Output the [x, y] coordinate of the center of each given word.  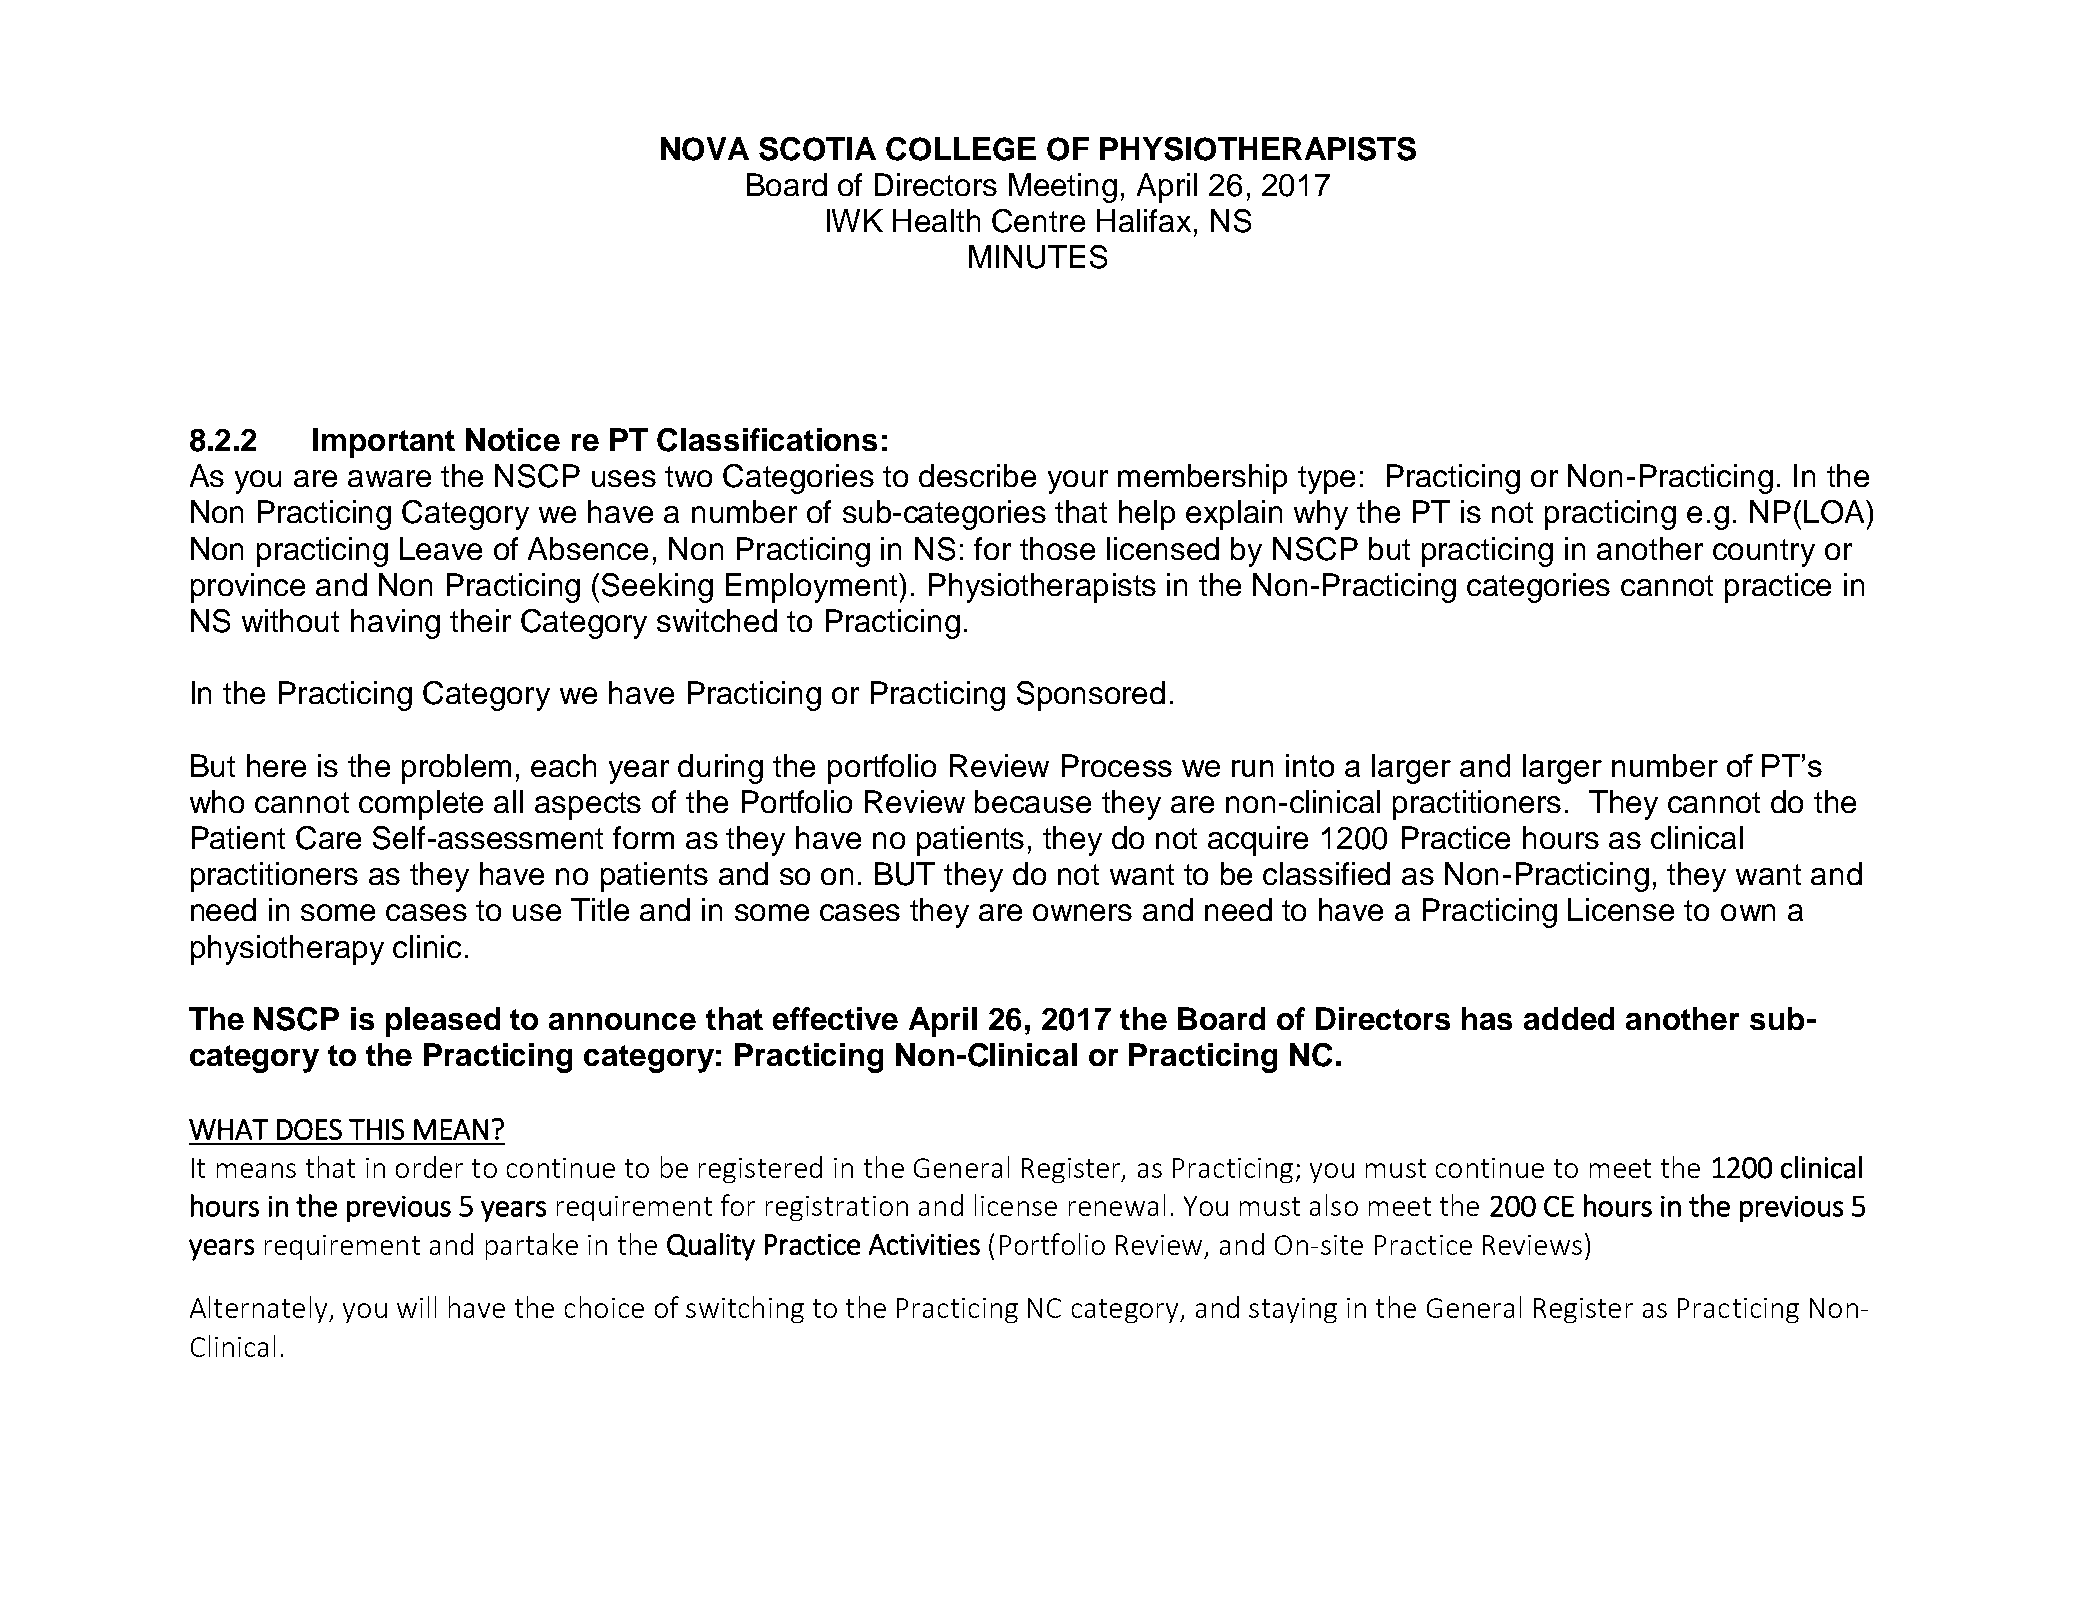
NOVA [705, 149]
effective [835, 1018]
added [1569, 1018]
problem [456, 769]
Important [384, 443]
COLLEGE [961, 149]
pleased [443, 1022]
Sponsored [1091, 696]
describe [977, 475]
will [416, 1307]
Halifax [1144, 220]
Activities [924, 1244]
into [1310, 765]
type [1326, 480]
